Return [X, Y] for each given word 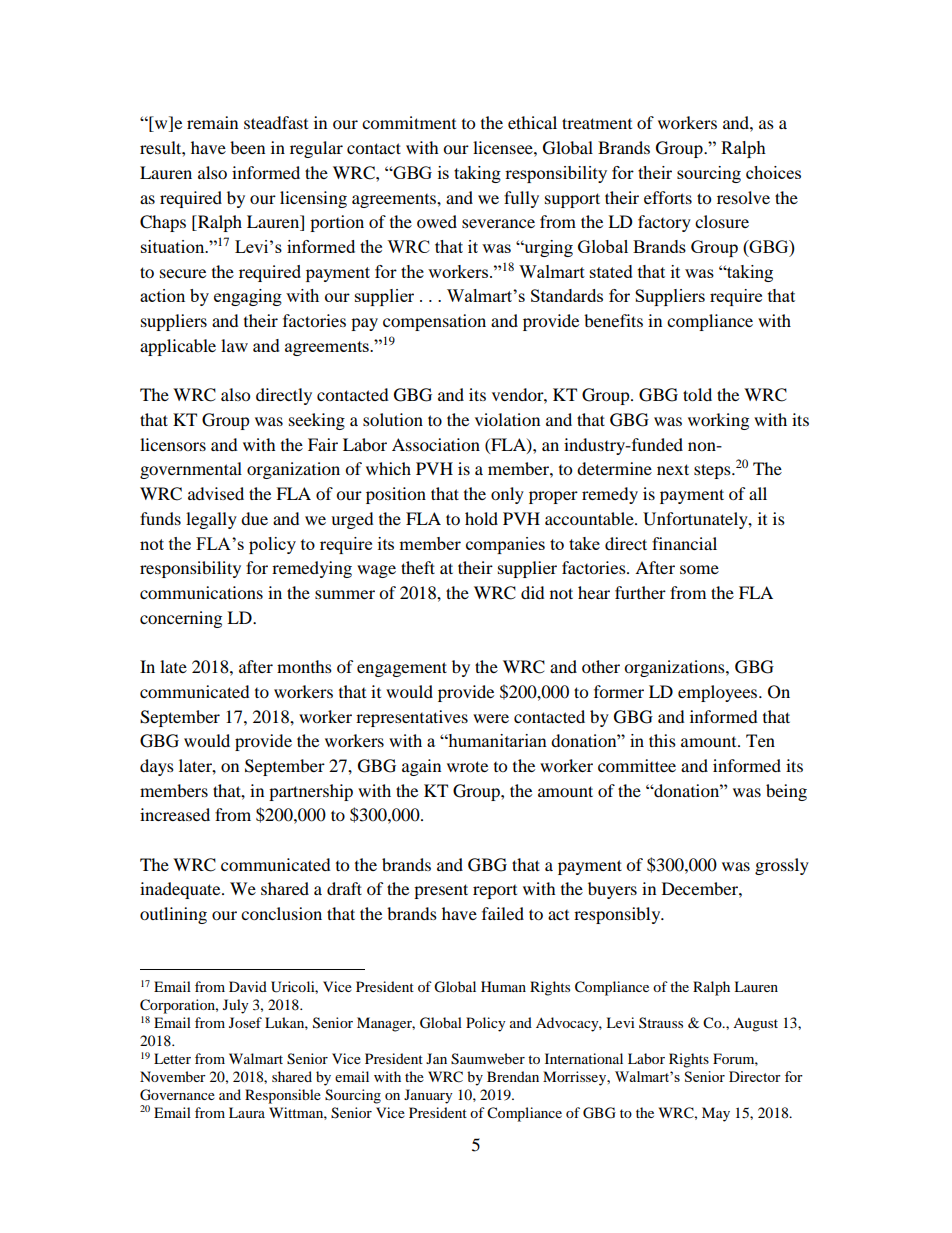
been [247, 147]
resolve [743, 197]
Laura [247, 1112]
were [491, 718]
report [495, 892]
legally [211, 520]
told [697, 394]
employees [719, 693]
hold [481, 518]
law [234, 345]
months [304, 666]
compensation [434, 322]
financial [684, 543]
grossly [782, 866]
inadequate [181, 890]
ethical [532, 122]
